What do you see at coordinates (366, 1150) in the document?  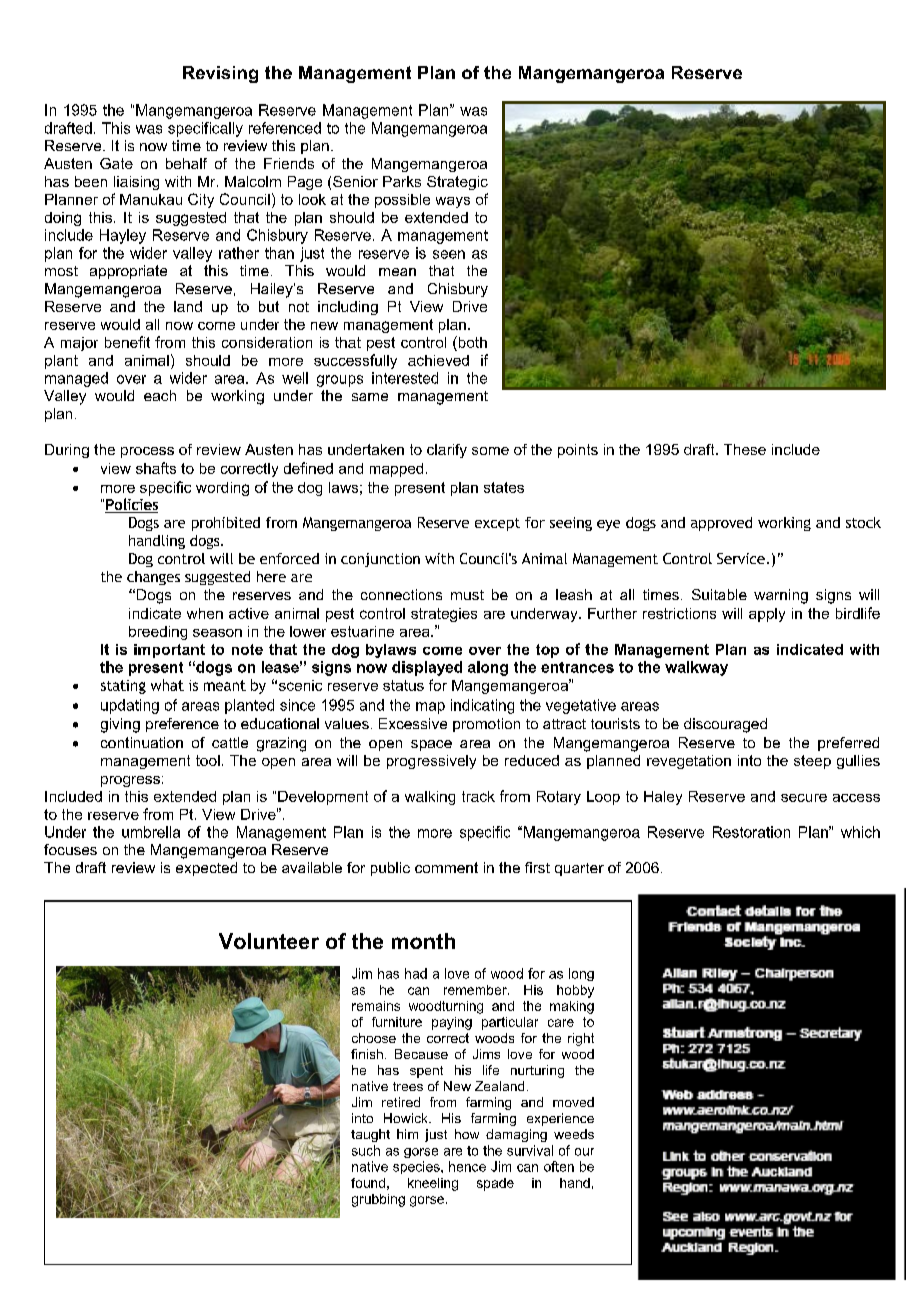 I see `such` at bounding box center [366, 1150].
